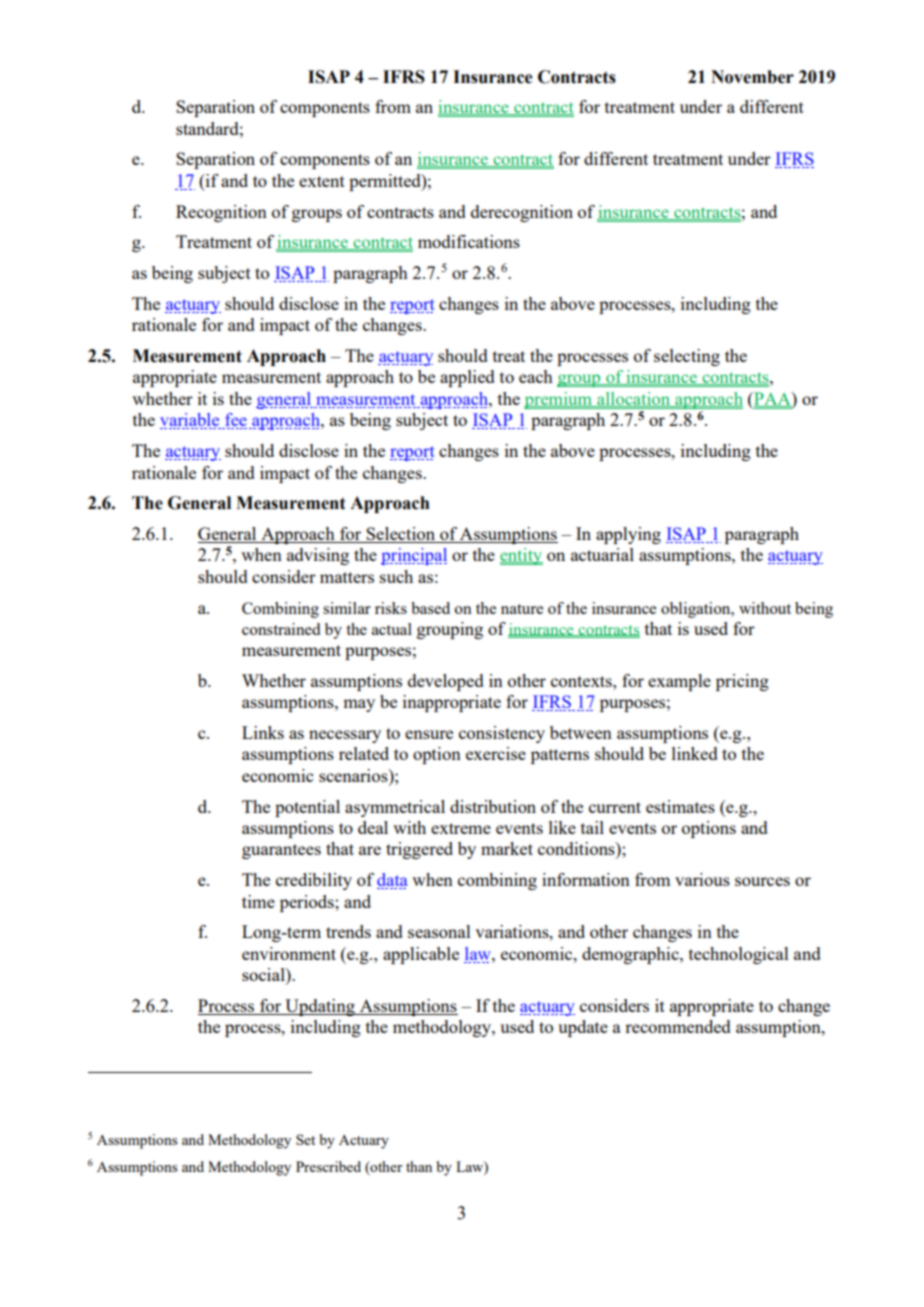 This screenshot has width=924, height=1307. I want to click on November, so click(752, 77).
